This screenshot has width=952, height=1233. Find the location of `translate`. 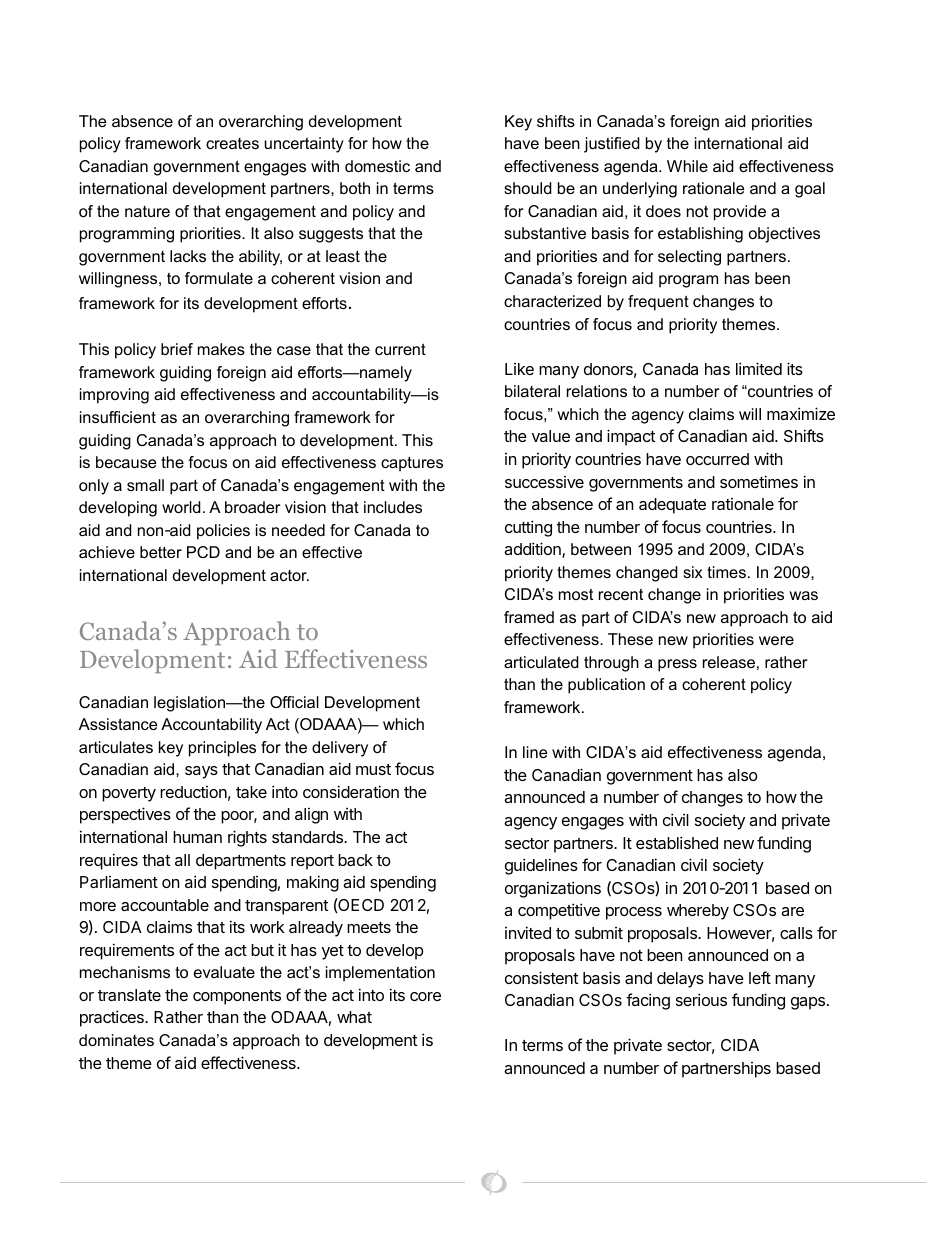

translate is located at coordinates (129, 995).
